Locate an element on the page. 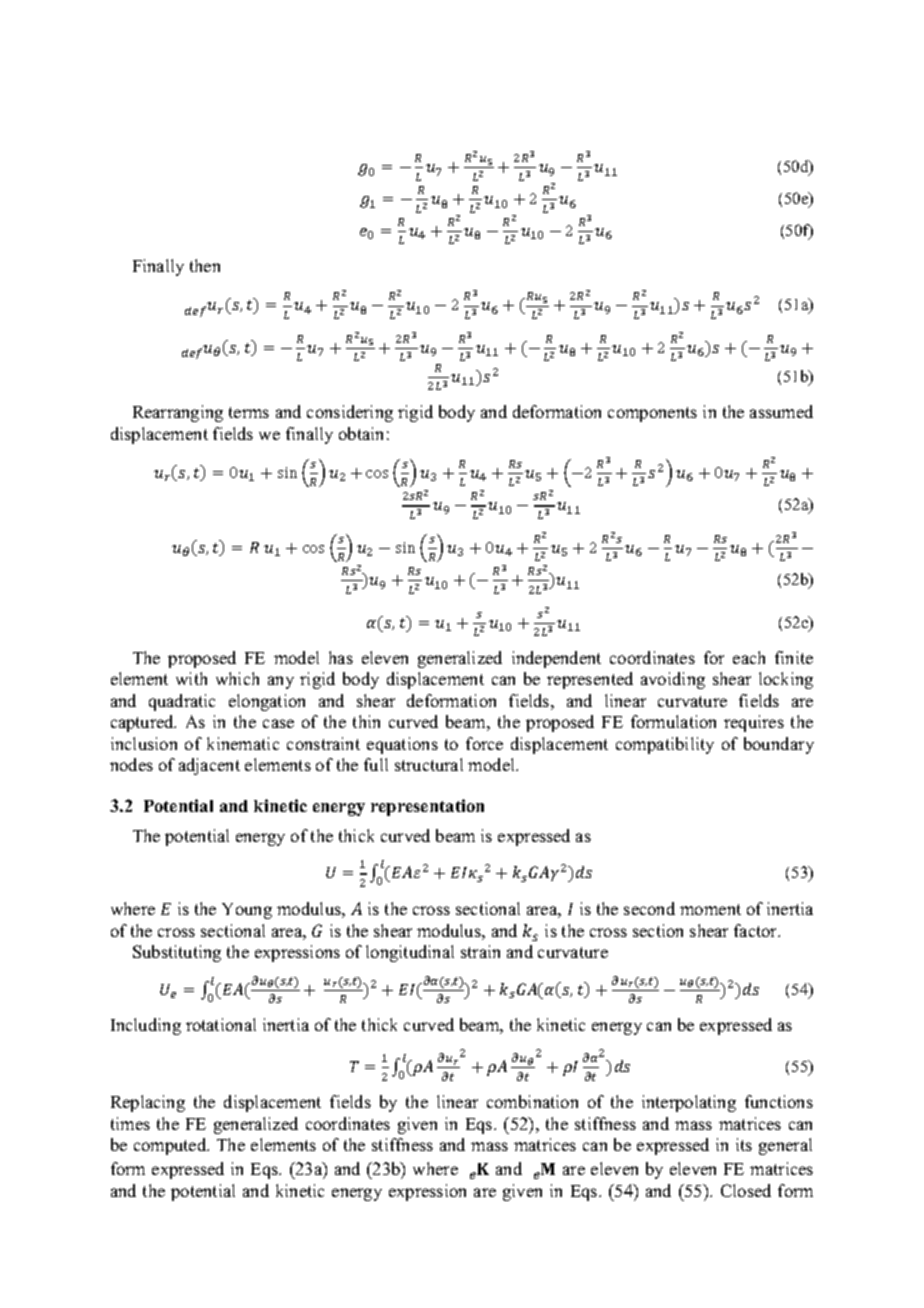 The width and height of the page is (924, 1308). assumed is located at coordinates (781, 411).
